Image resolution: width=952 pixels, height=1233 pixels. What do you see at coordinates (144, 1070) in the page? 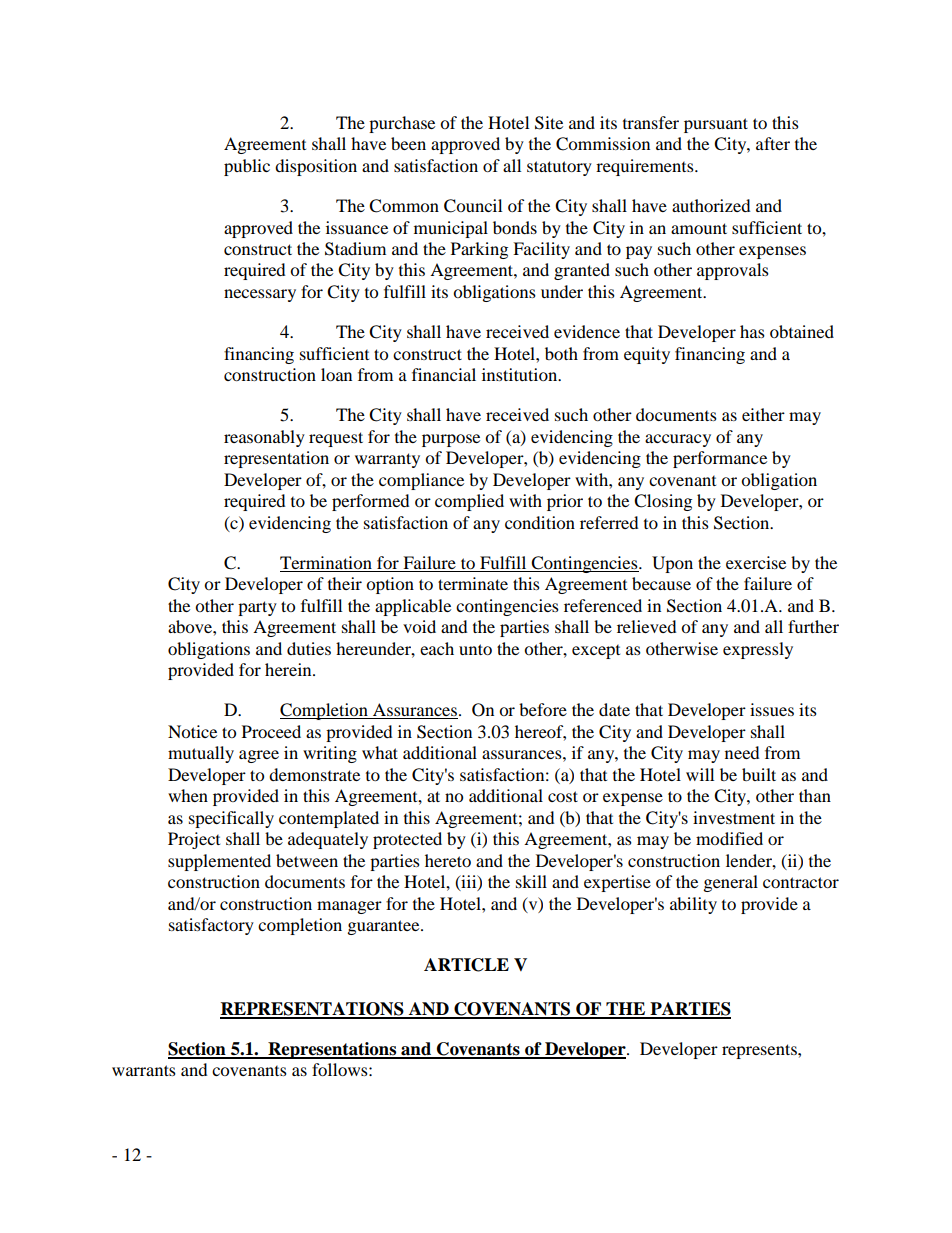
I see `warrants` at bounding box center [144, 1070].
